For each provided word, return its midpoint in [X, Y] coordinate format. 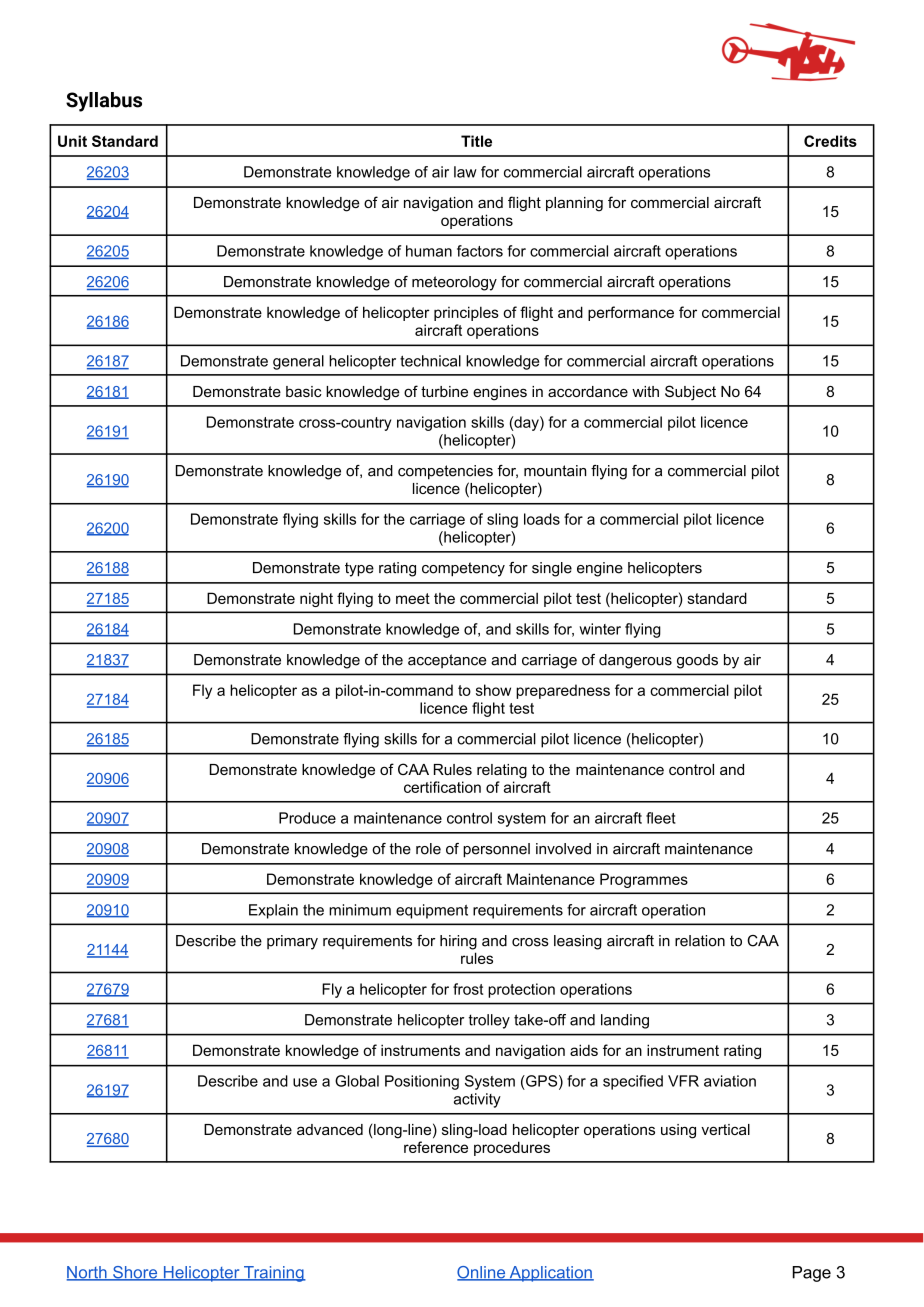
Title [476, 141]
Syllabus [104, 102]
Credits [830, 141]
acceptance [447, 661]
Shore [135, 1273]
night [316, 599]
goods [697, 661]
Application [550, 1274]
